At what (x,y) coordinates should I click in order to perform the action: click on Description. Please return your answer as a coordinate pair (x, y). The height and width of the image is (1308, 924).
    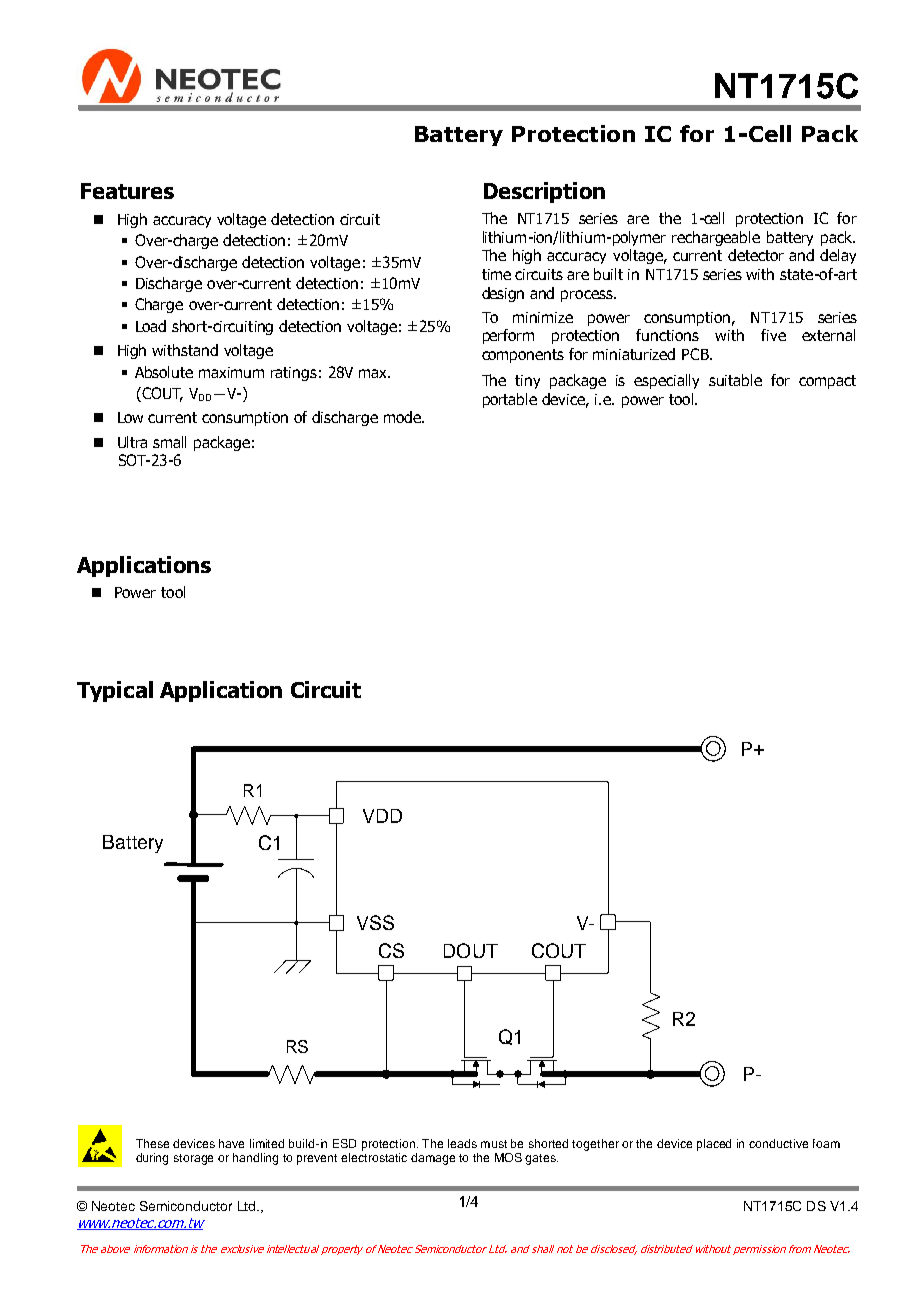
    Looking at the image, I should click on (544, 192).
